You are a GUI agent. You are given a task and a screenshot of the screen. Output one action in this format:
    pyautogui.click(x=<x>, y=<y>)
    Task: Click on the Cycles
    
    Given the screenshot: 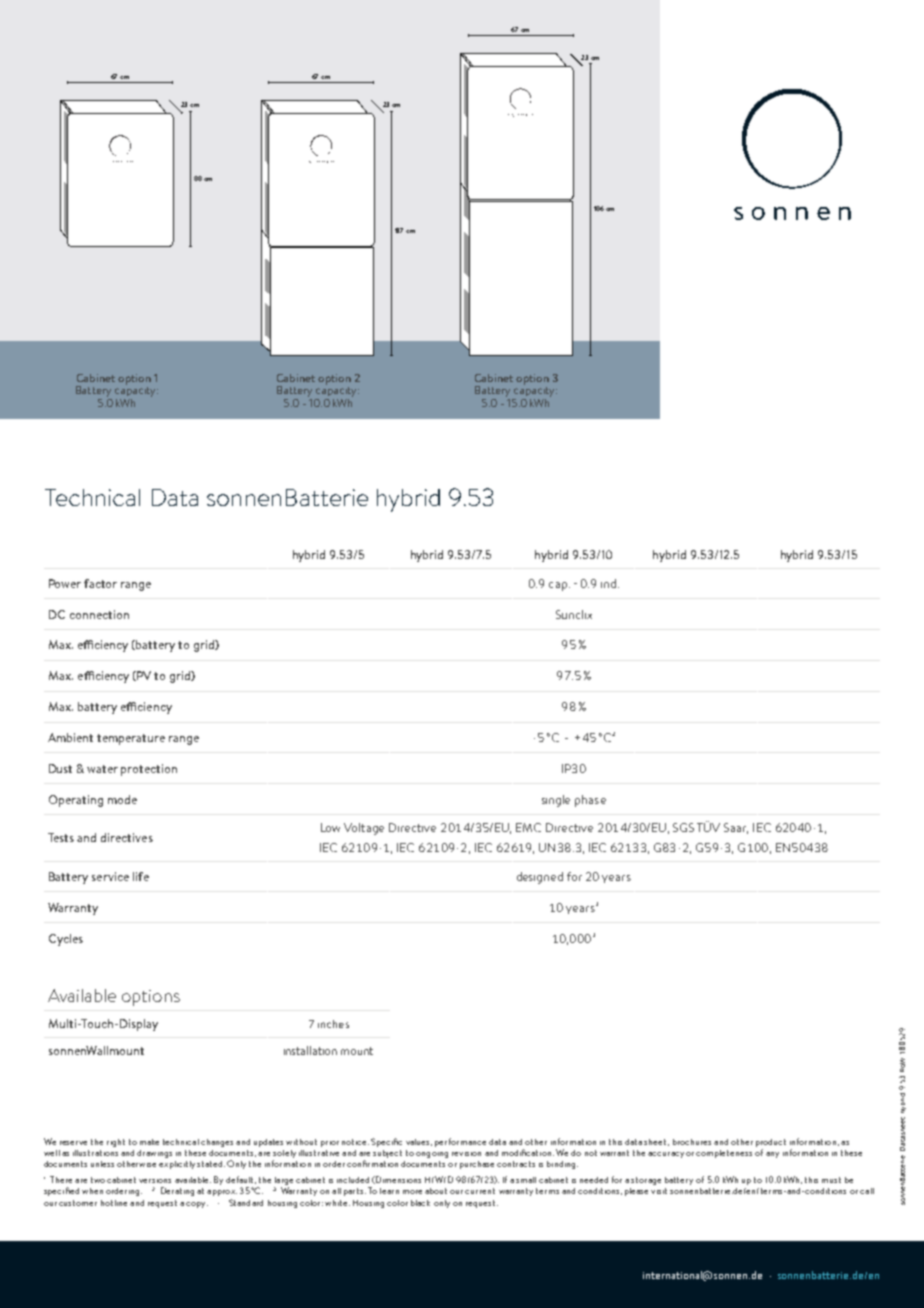 What is the action you would take?
    pyautogui.click(x=66, y=940)
